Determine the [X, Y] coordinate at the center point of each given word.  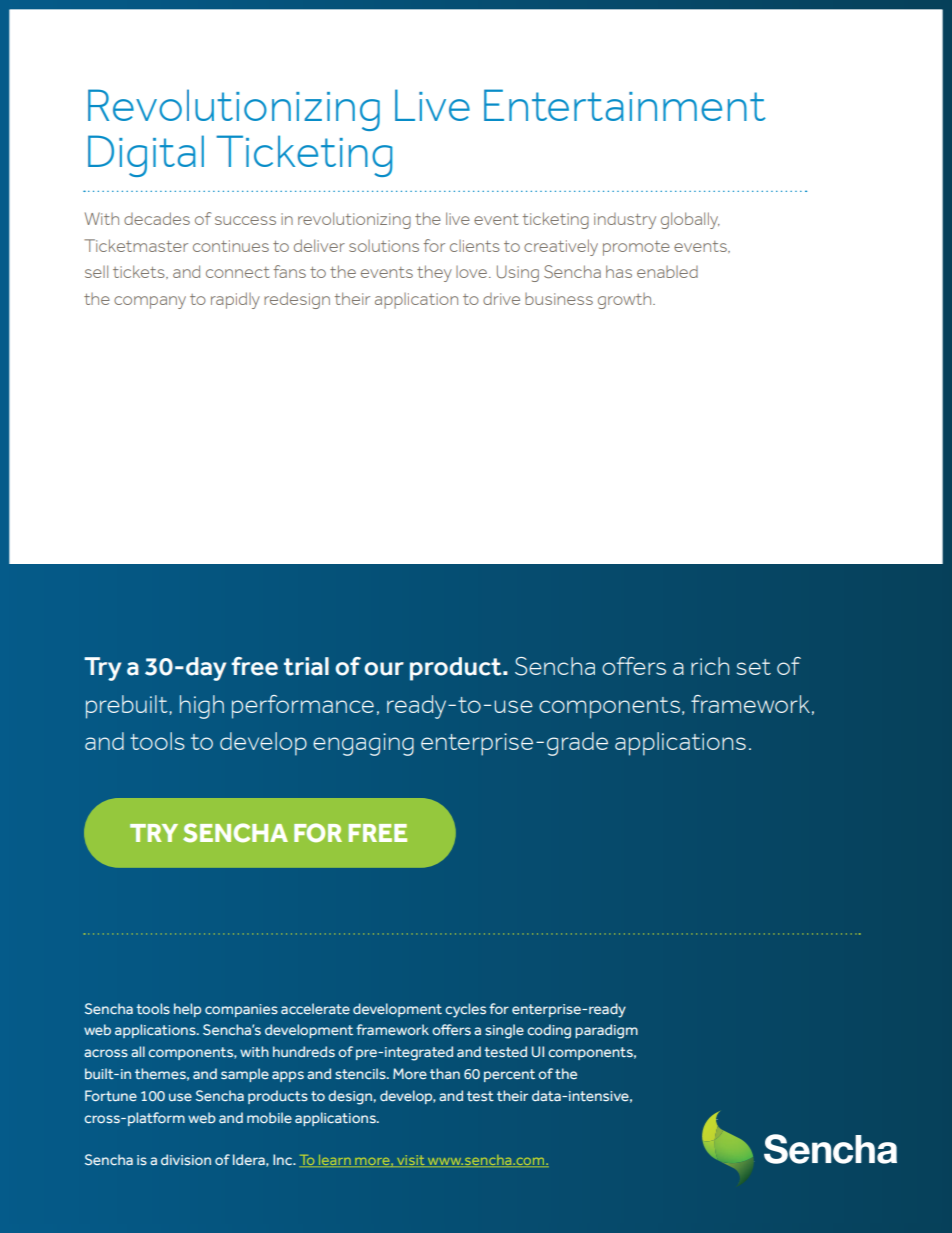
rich [710, 666]
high [202, 707]
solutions [384, 246]
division [186, 1159]
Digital [146, 156]
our [384, 669]
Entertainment [625, 105]
